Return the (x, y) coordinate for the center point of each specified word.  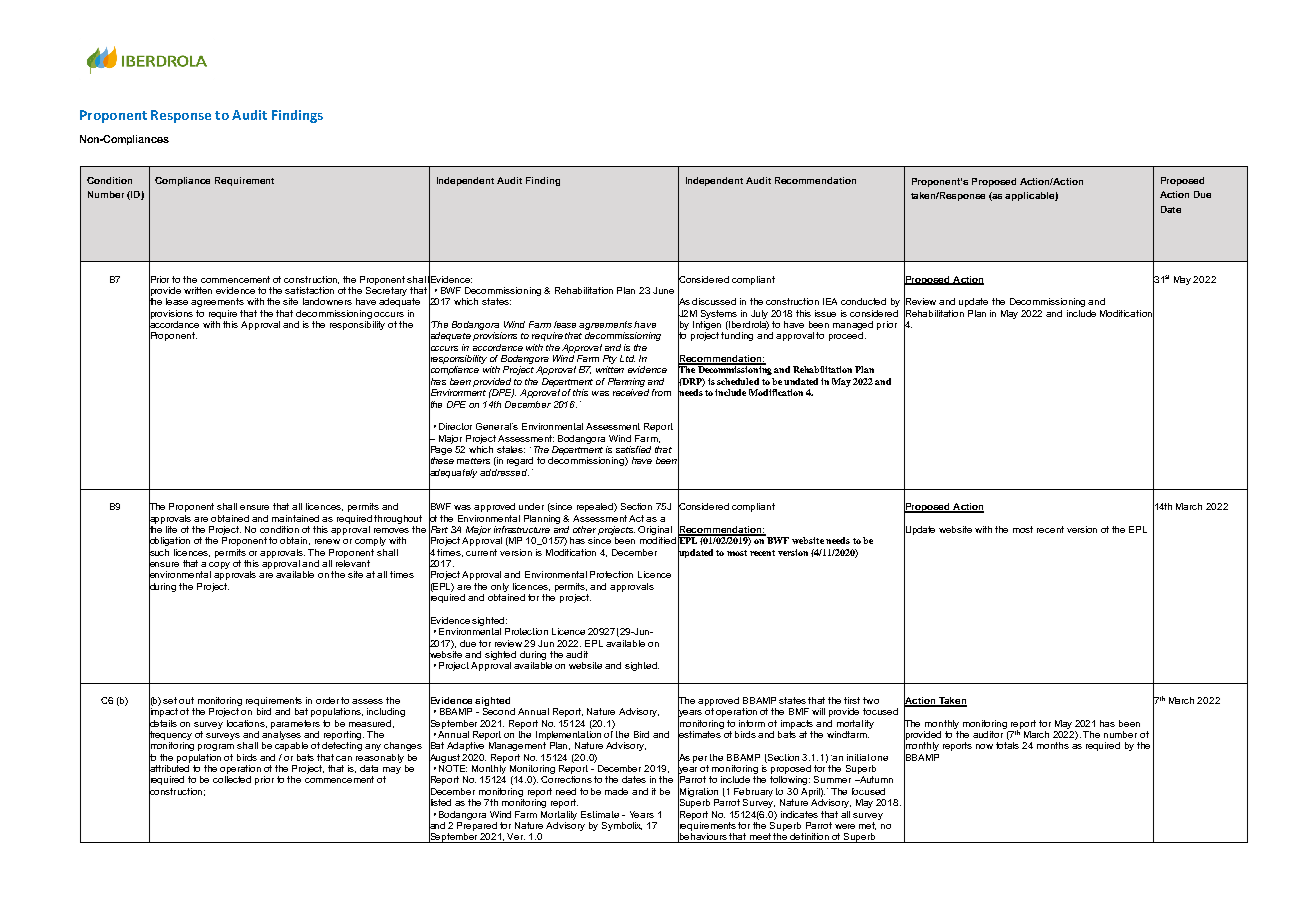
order (327, 700)
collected (232, 779)
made (616, 791)
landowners (327, 301)
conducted (863, 301)
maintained (295, 518)
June (663, 290)
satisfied (633, 449)
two (871, 700)
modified (658, 540)
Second (499, 711)
